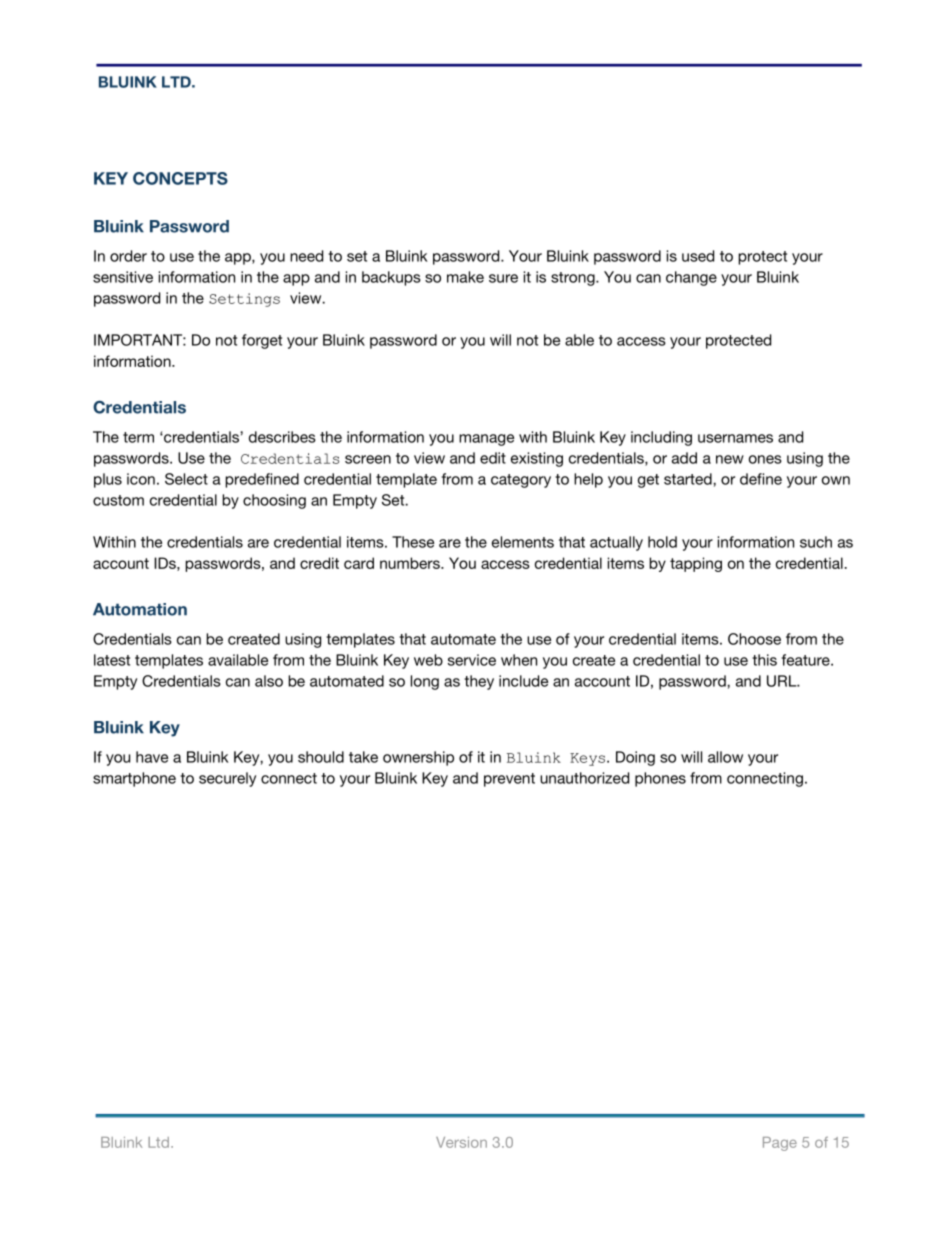 This screenshot has width=952, height=1233. What do you see at coordinates (465, 277) in the screenshot?
I see `make` at bounding box center [465, 277].
